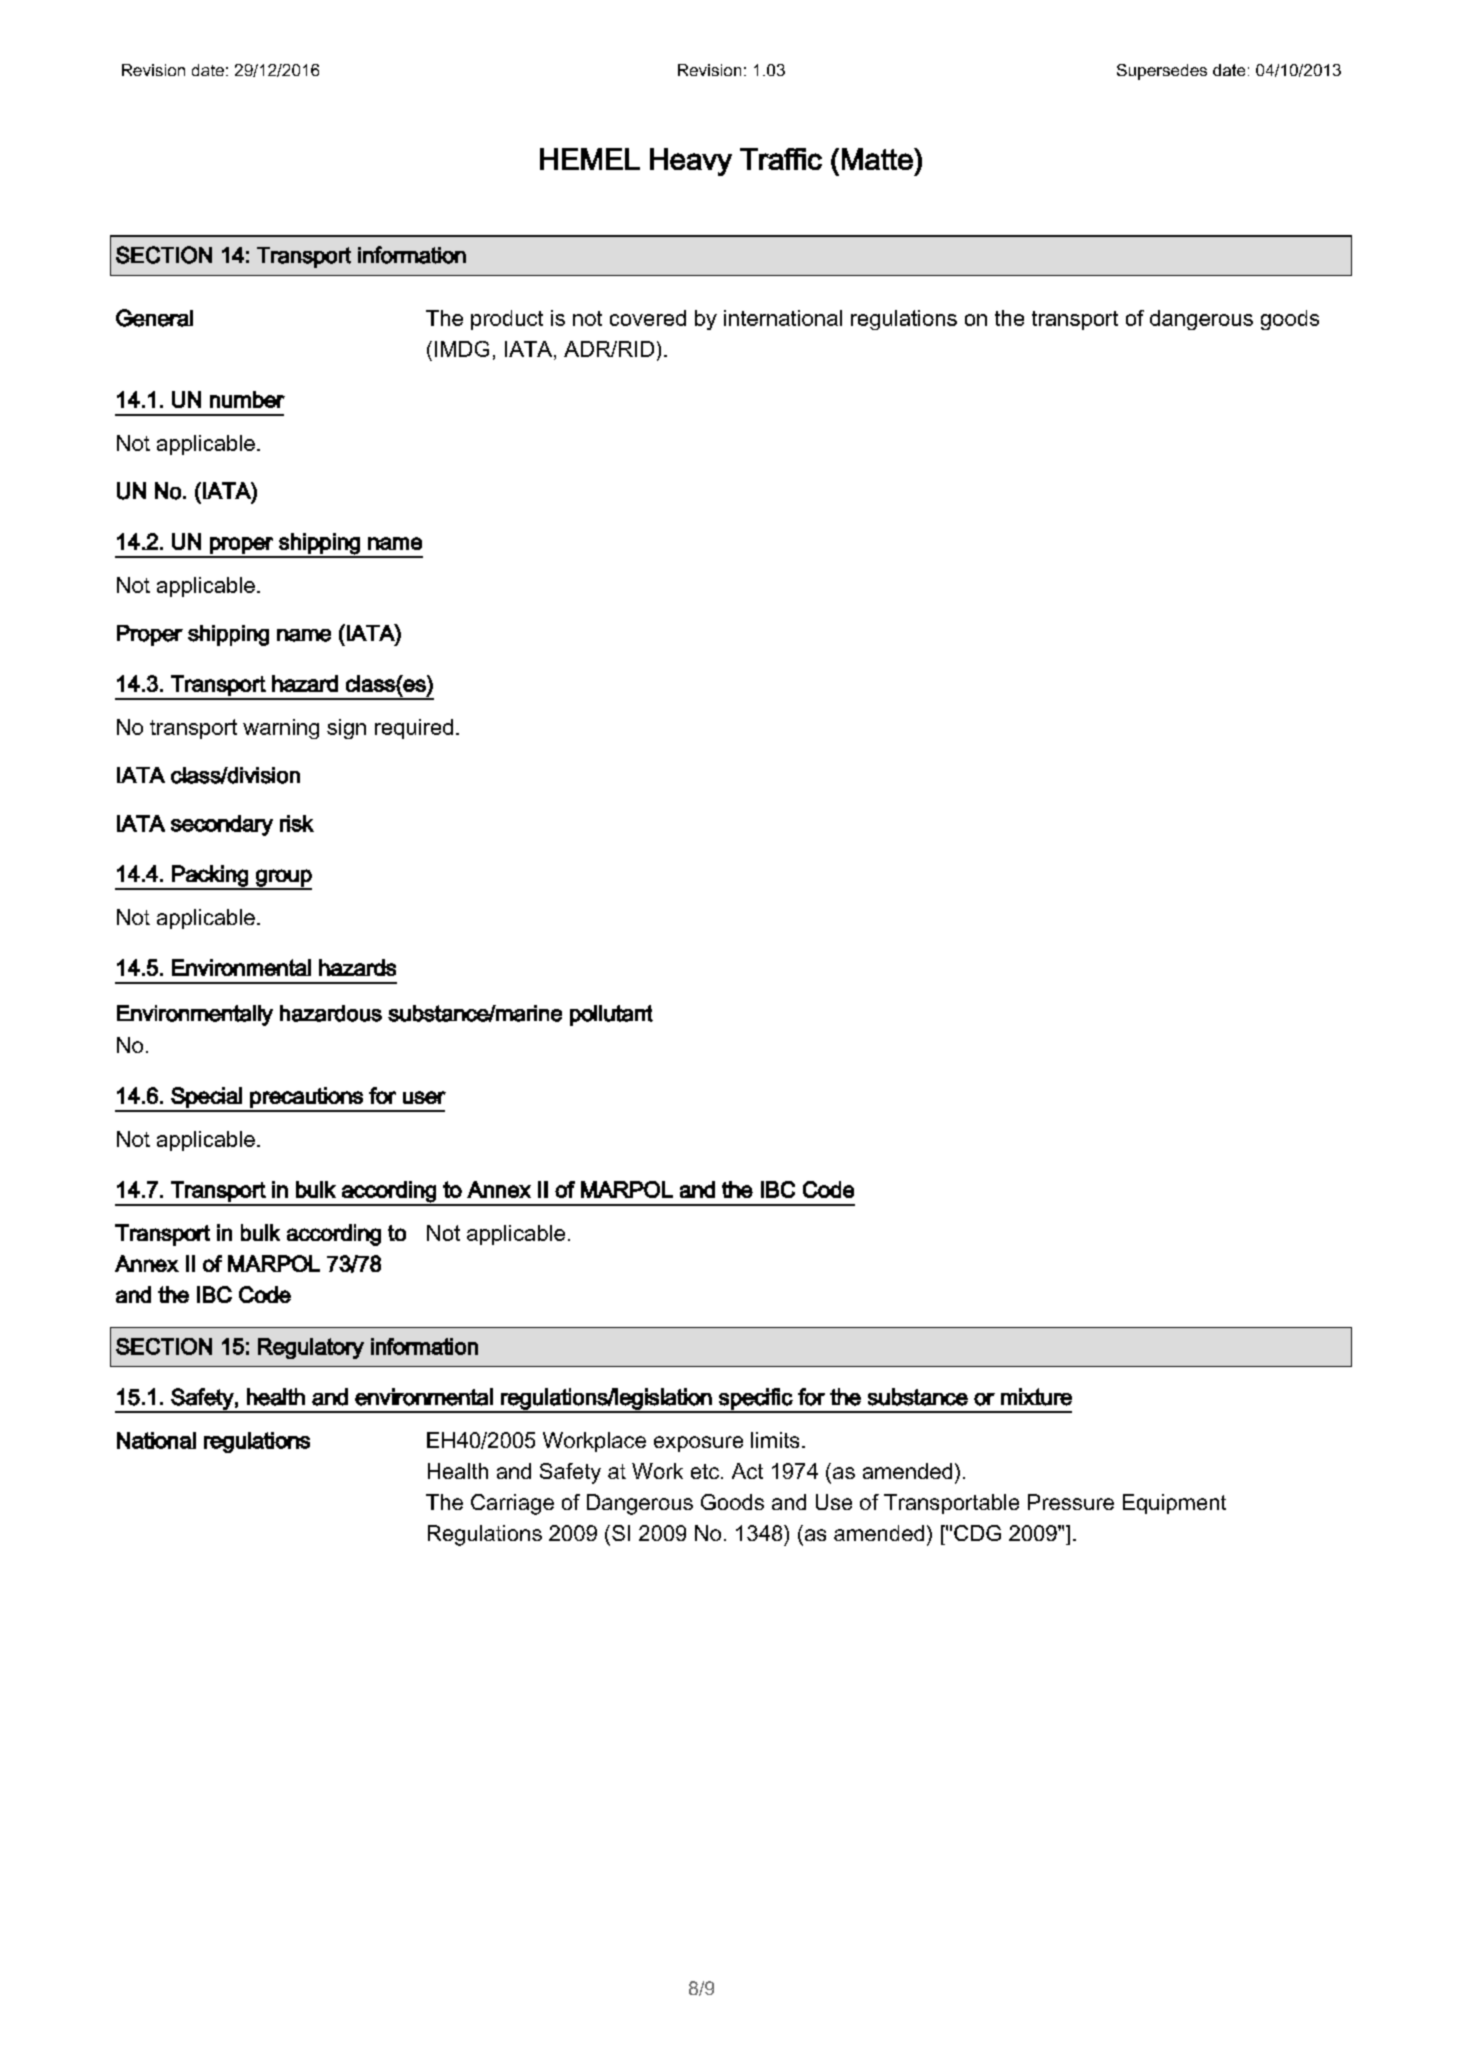 The height and width of the screenshot is (2069, 1462). What do you see at coordinates (154, 318) in the screenshot?
I see `General` at bounding box center [154, 318].
